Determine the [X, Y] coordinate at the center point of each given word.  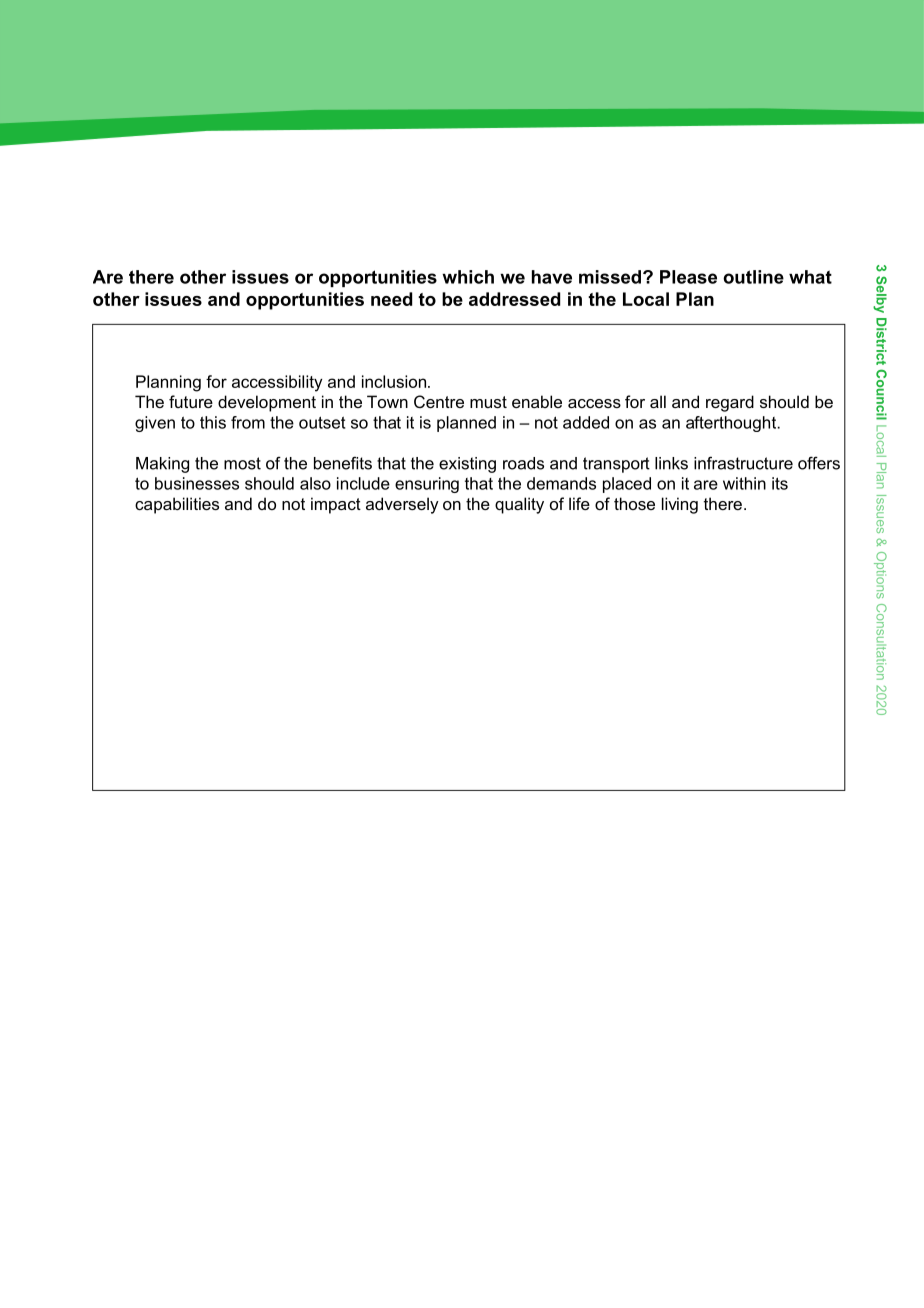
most [242, 463]
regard [730, 403]
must [488, 402]
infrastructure [743, 463]
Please [688, 277]
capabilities [177, 505]
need [391, 299]
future [191, 401]
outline [753, 277]
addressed [514, 299]
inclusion [395, 381]
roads [523, 463]
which [468, 277]
